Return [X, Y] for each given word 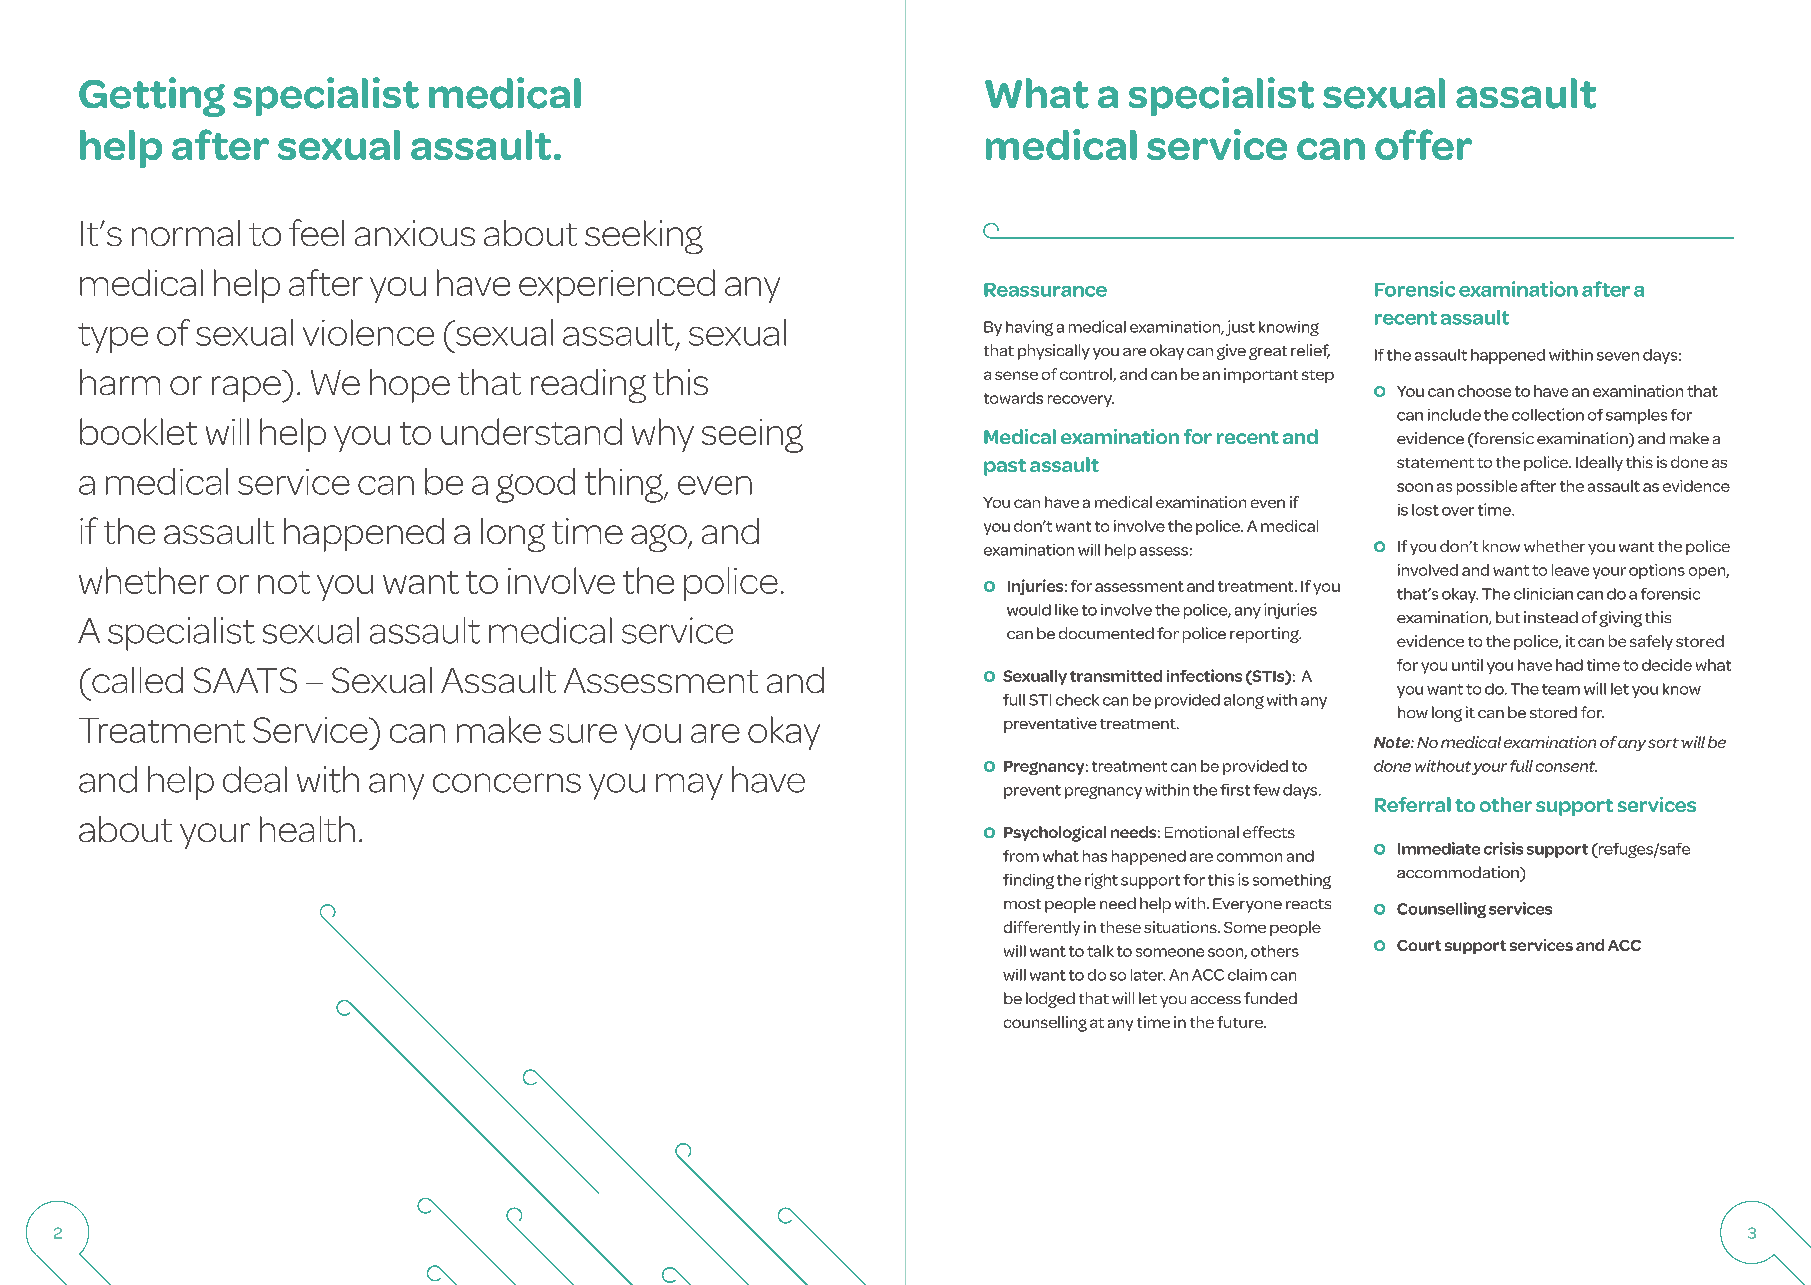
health [307, 829]
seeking [644, 237]
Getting [152, 97]
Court [1419, 945]
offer [1423, 144]
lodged [1050, 1000]
